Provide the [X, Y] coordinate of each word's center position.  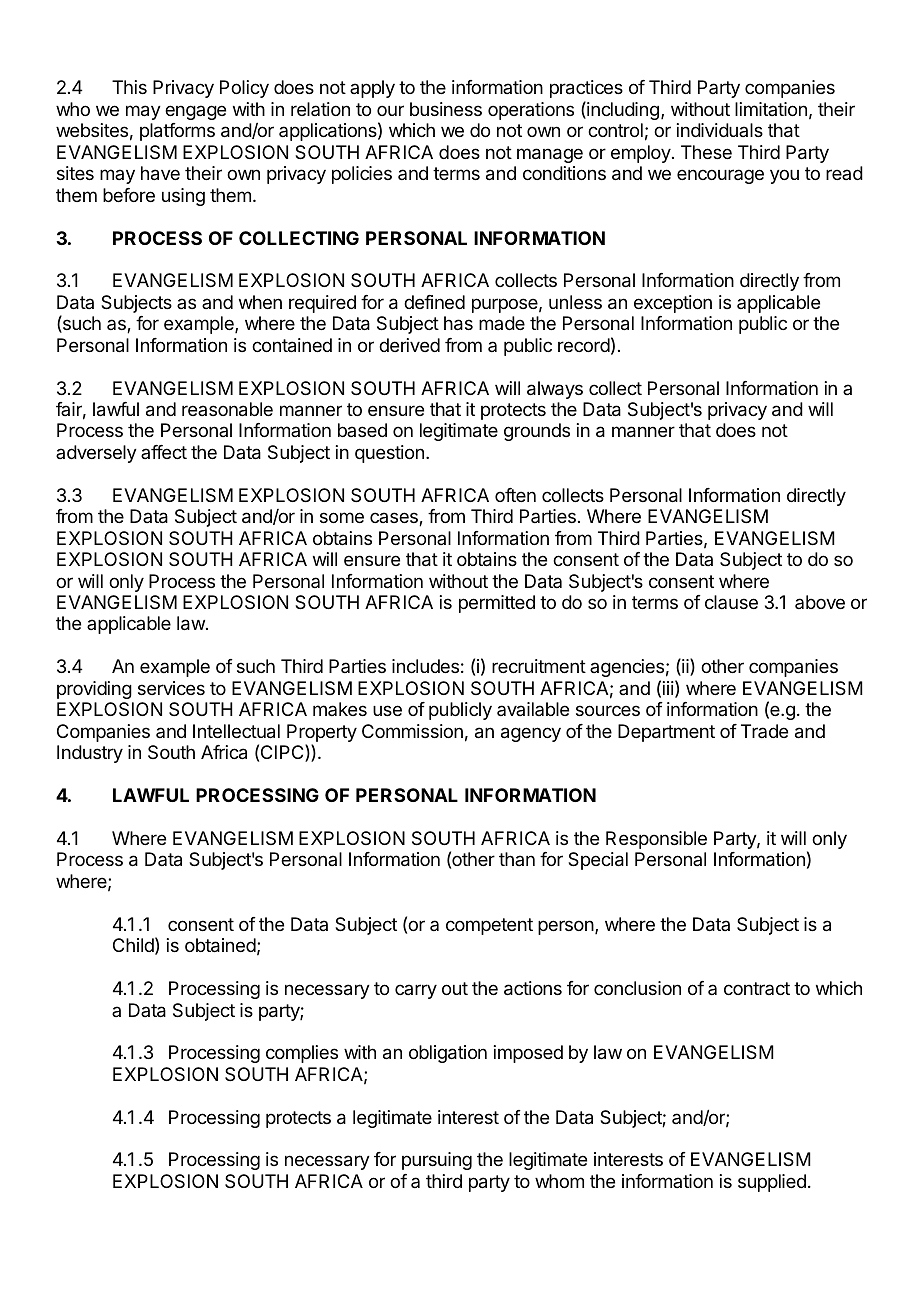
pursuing [437, 1161]
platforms [177, 132]
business [446, 109]
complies [302, 1054]
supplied [772, 1183]
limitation [771, 109]
